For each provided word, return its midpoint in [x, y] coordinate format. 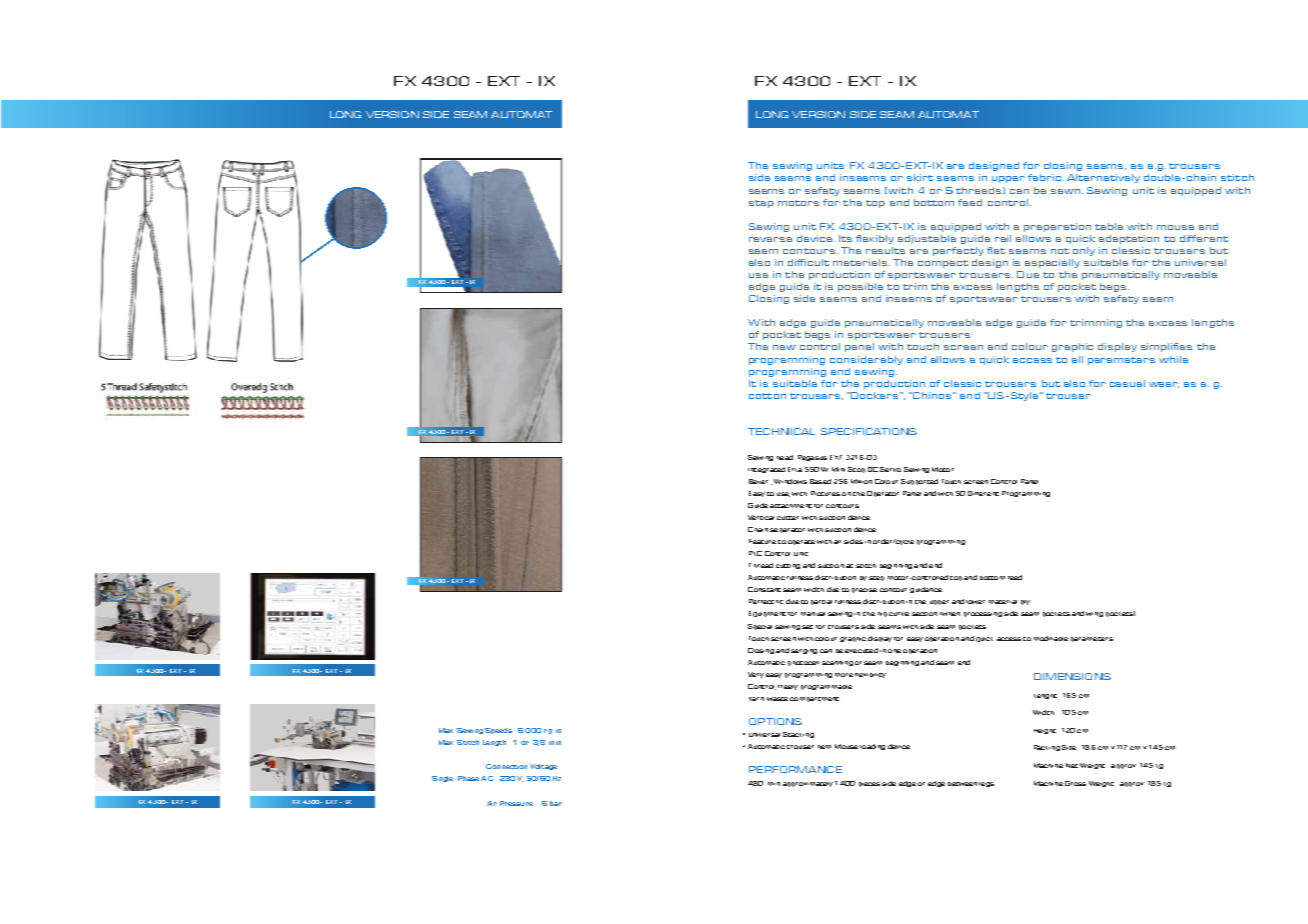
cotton [767, 396]
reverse [770, 239]
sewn [1067, 191]
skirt [920, 177]
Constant [764, 589]
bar [556, 803]
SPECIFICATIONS [869, 431]
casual [1127, 383]
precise [864, 590]
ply [1025, 602]
